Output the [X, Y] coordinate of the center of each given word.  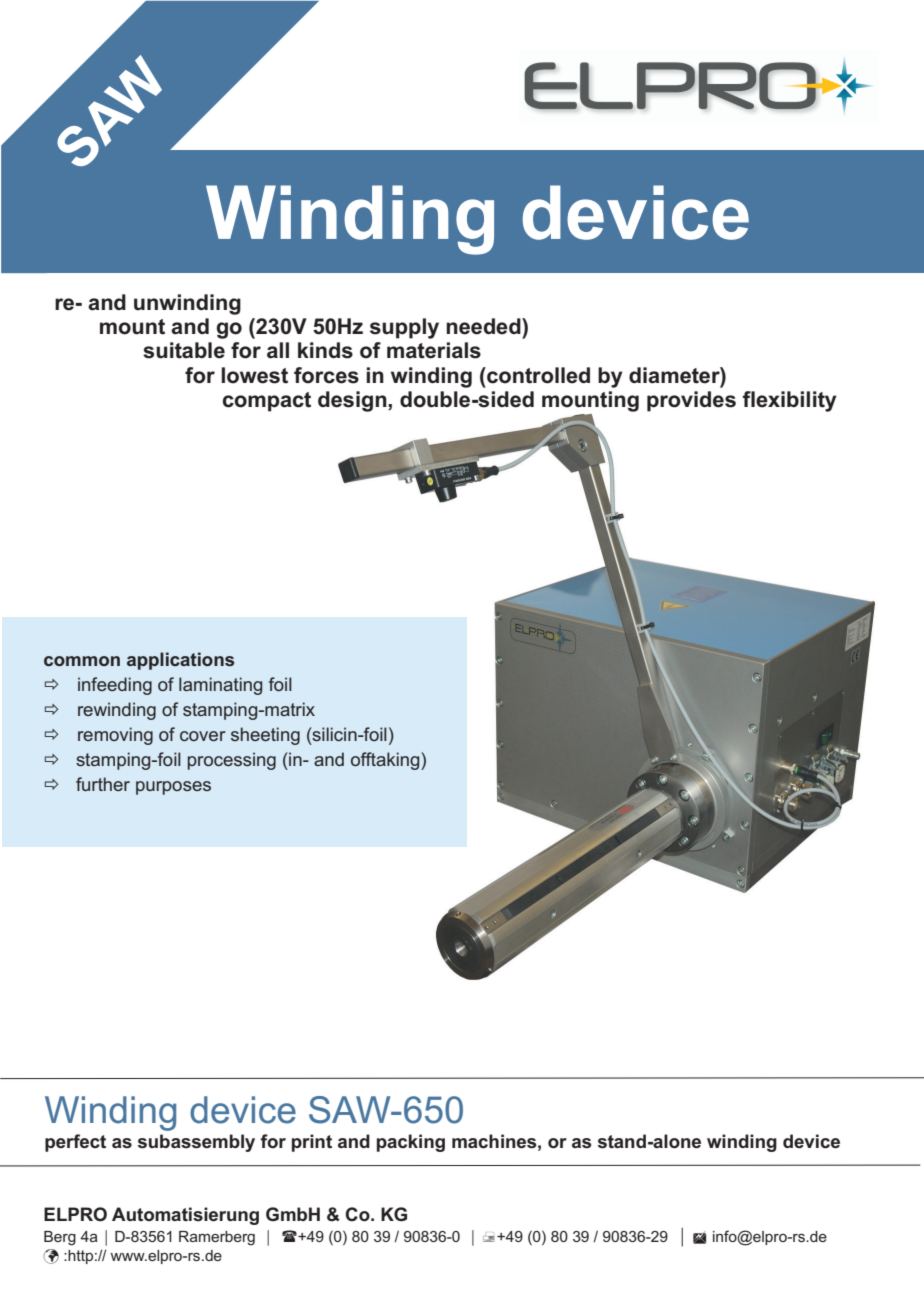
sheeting [265, 736]
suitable [184, 350]
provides [691, 401]
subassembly [196, 1143]
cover [203, 736]
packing [411, 1143]
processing [232, 761]
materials [434, 350]
